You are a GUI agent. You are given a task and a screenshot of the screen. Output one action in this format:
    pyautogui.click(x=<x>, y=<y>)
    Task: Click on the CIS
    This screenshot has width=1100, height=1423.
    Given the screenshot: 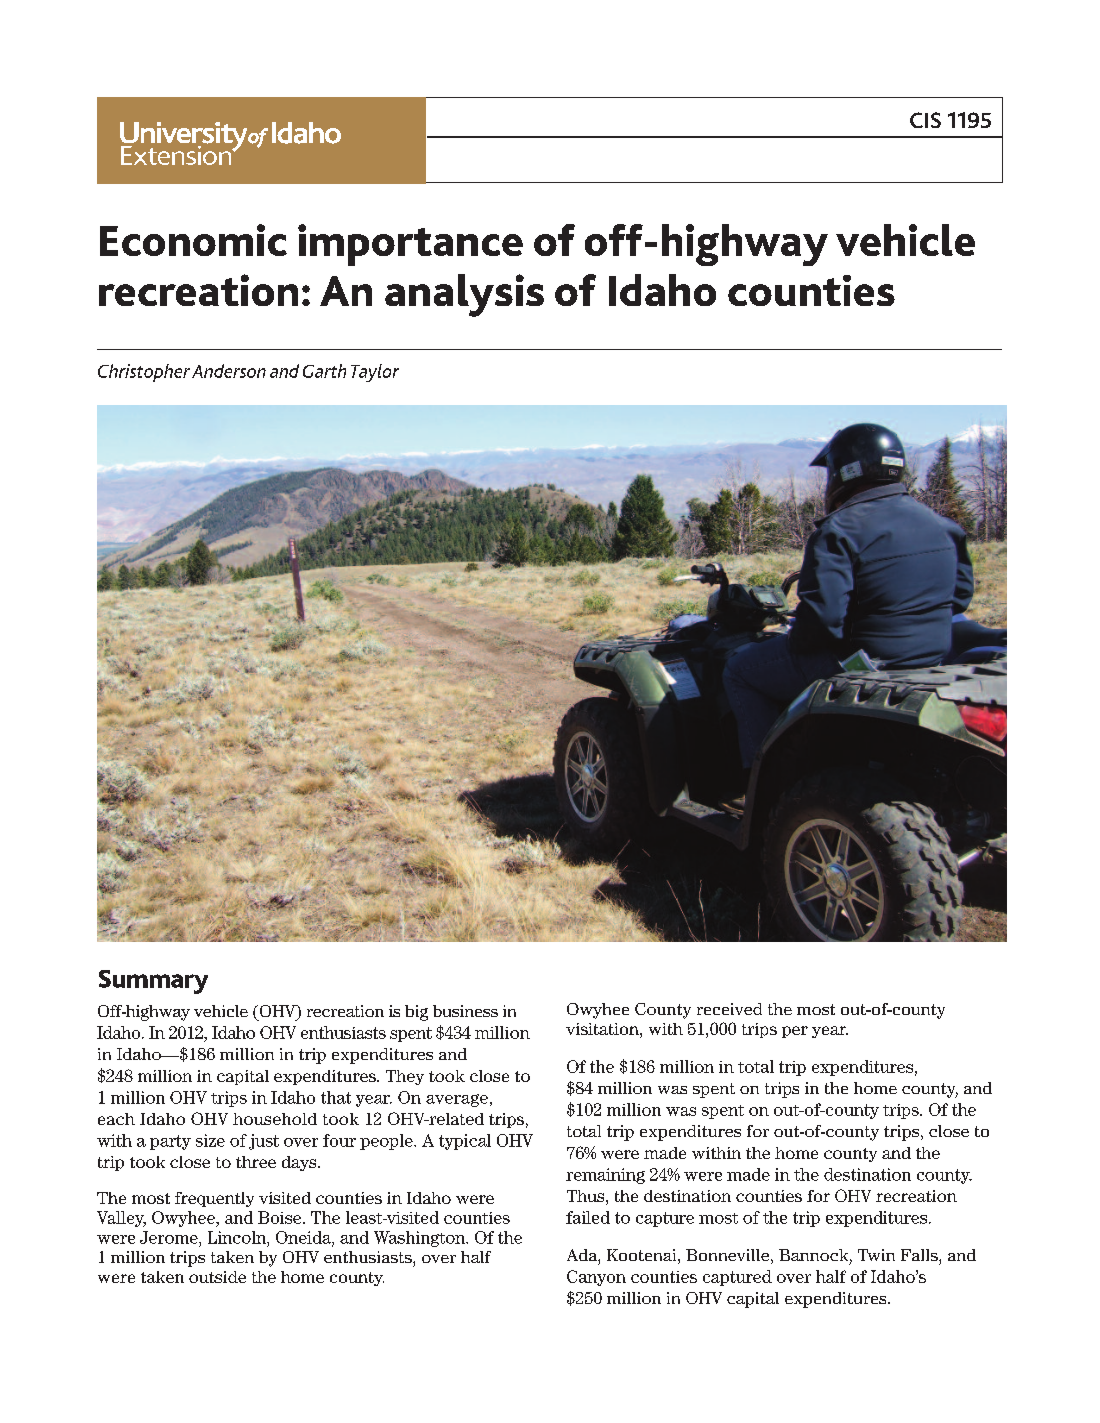 What is the action you would take?
    pyautogui.click(x=925, y=120)
